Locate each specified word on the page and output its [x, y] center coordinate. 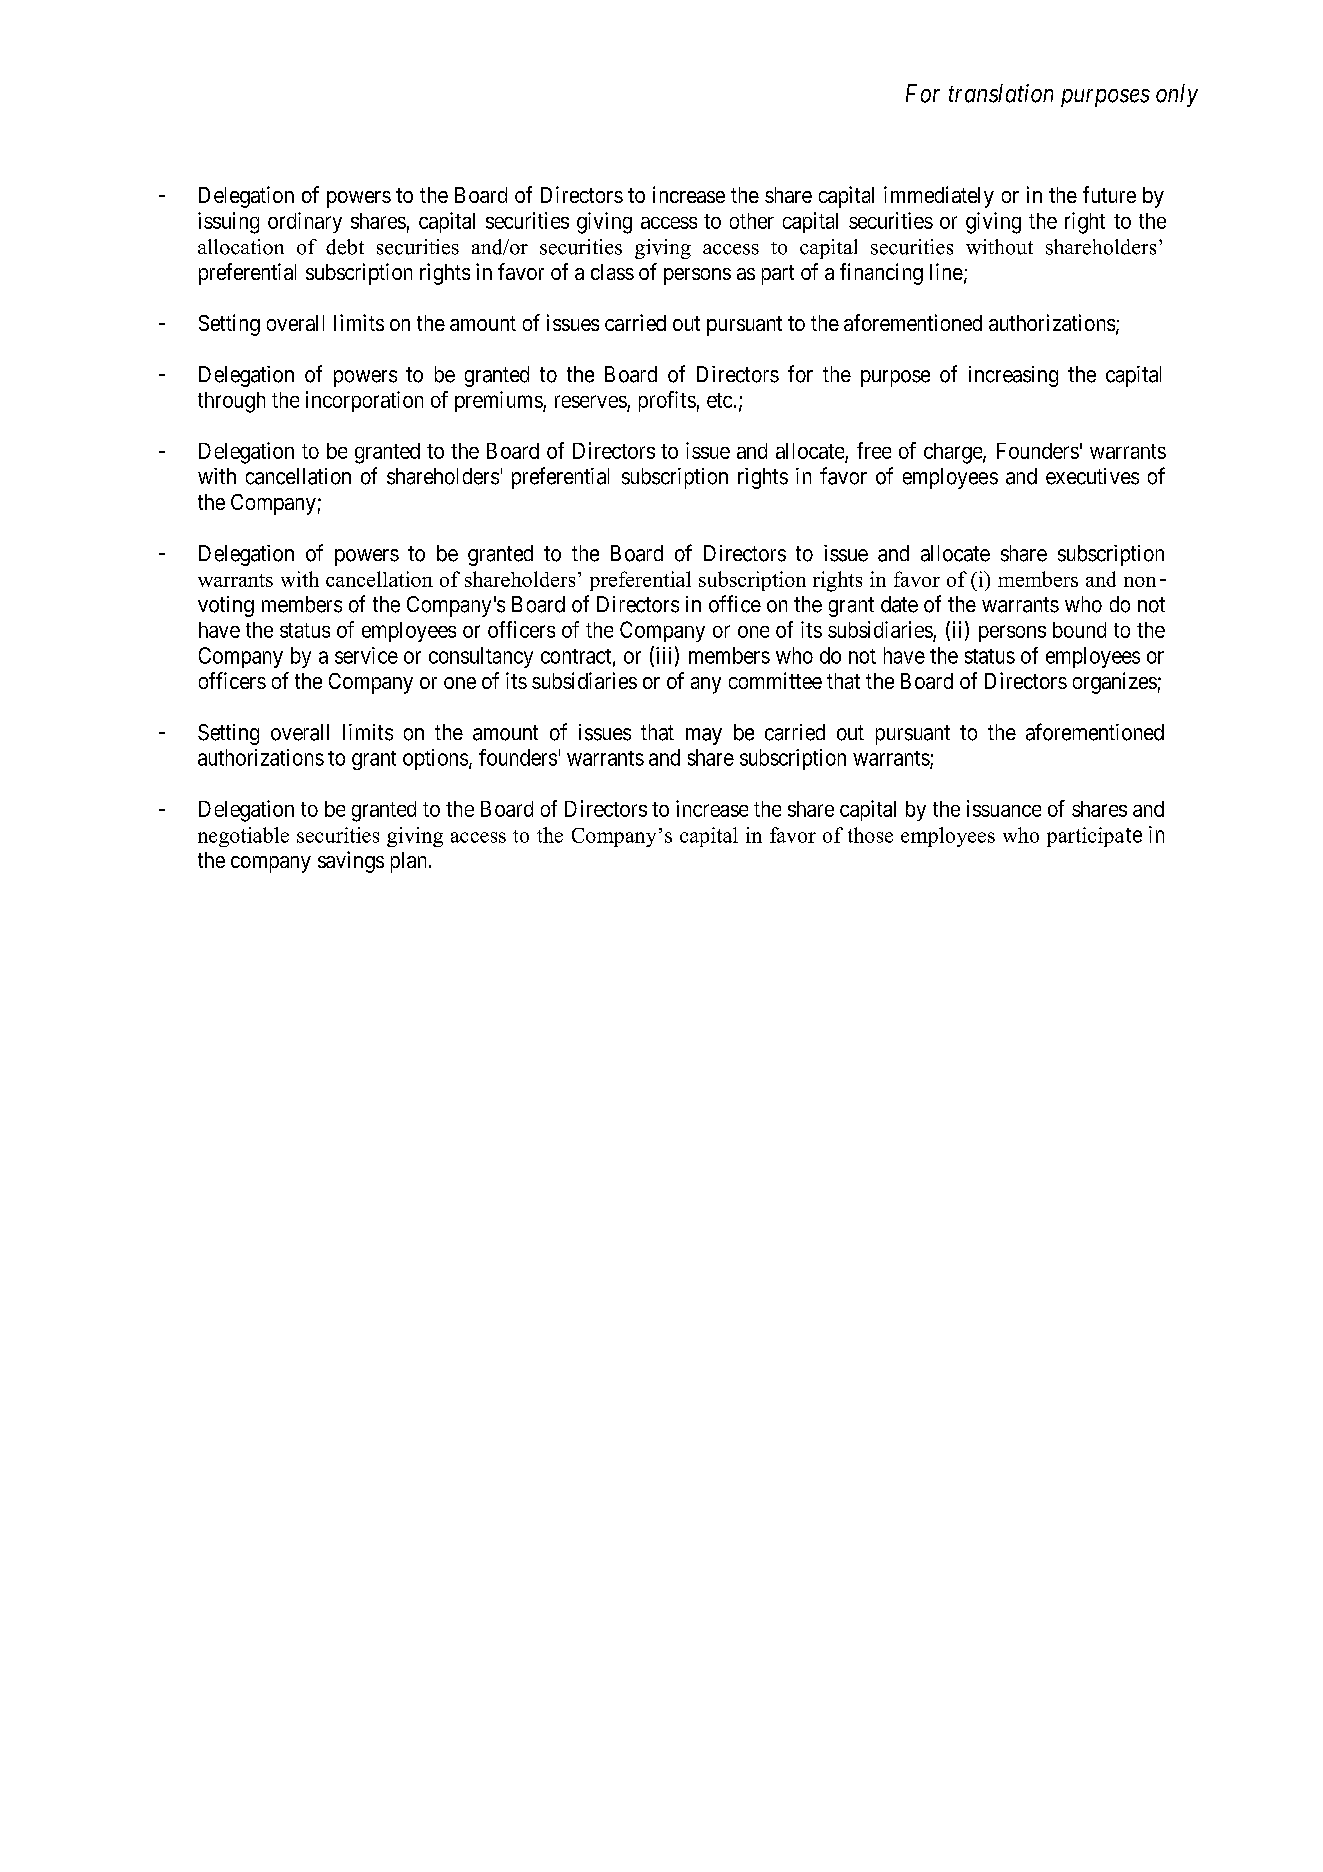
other [752, 221]
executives [1092, 476]
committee [775, 680]
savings [351, 862]
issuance [1004, 808]
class [612, 272]
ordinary [305, 222]
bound [1079, 630]
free [874, 450]
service [366, 655]
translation [1001, 93]
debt [345, 247]
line [946, 271]
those [870, 835]
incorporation [364, 401]
